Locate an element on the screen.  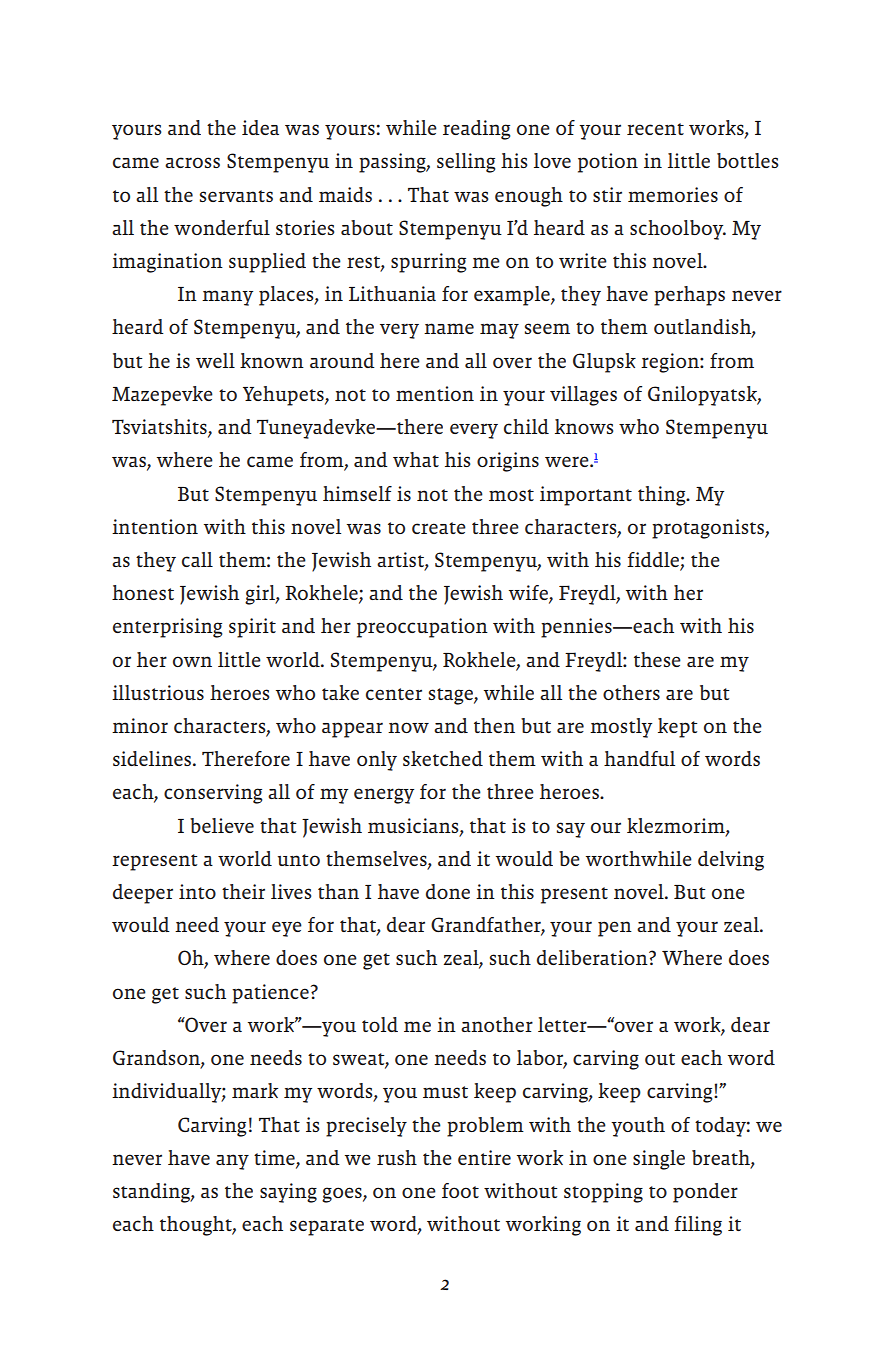
selling is located at coordinates (466, 163).
